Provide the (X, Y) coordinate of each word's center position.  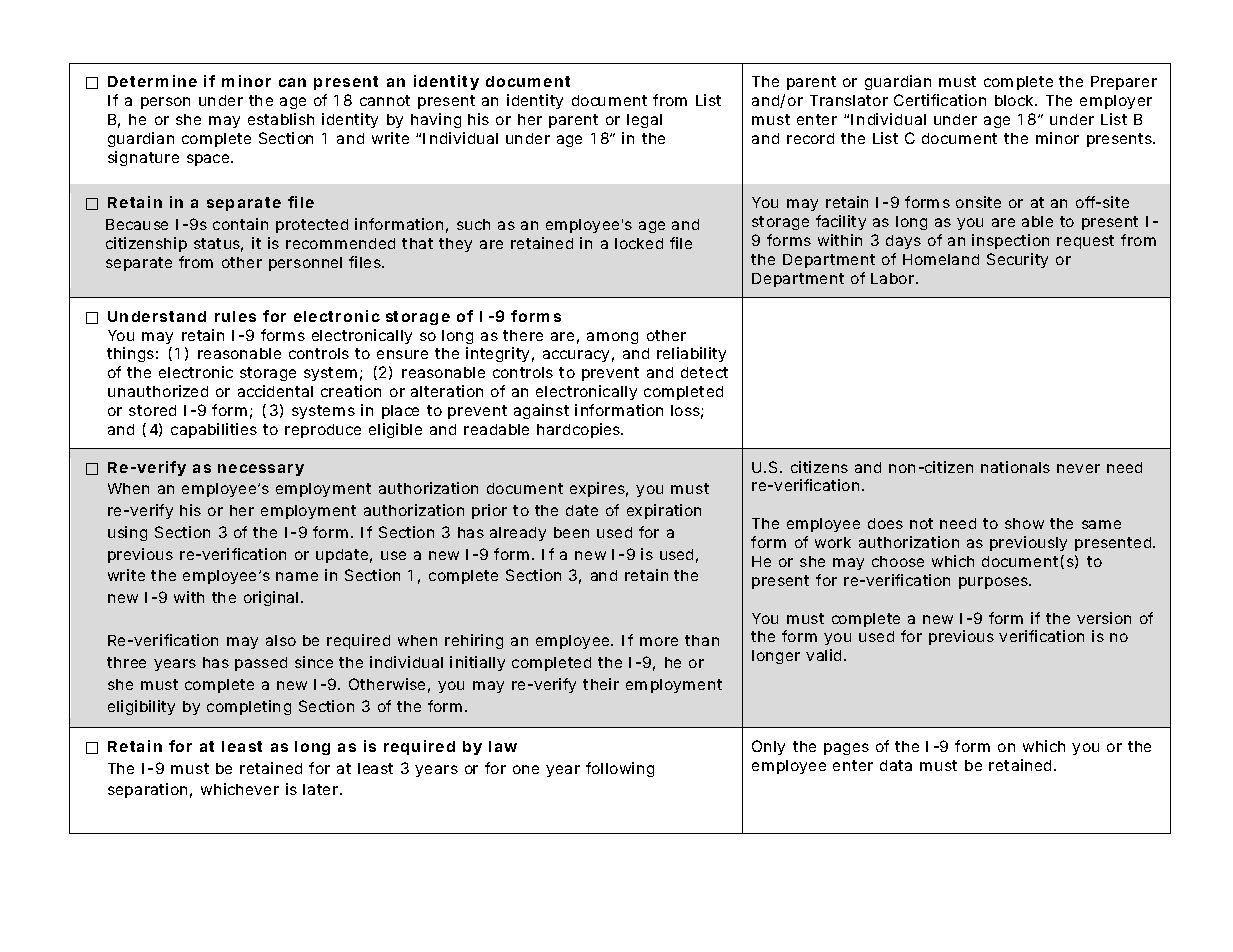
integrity (500, 354)
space (210, 160)
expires (599, 489)
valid (826, 655)
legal (644, 121)
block (1016, 100)
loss (687, 412)
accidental (275, 391)
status (218, 245)
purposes (995, 583)
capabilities (217, 430)
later (322, 789)
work (833, 542)
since (314, 662)
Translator (849, 100)
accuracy (578, 356)
